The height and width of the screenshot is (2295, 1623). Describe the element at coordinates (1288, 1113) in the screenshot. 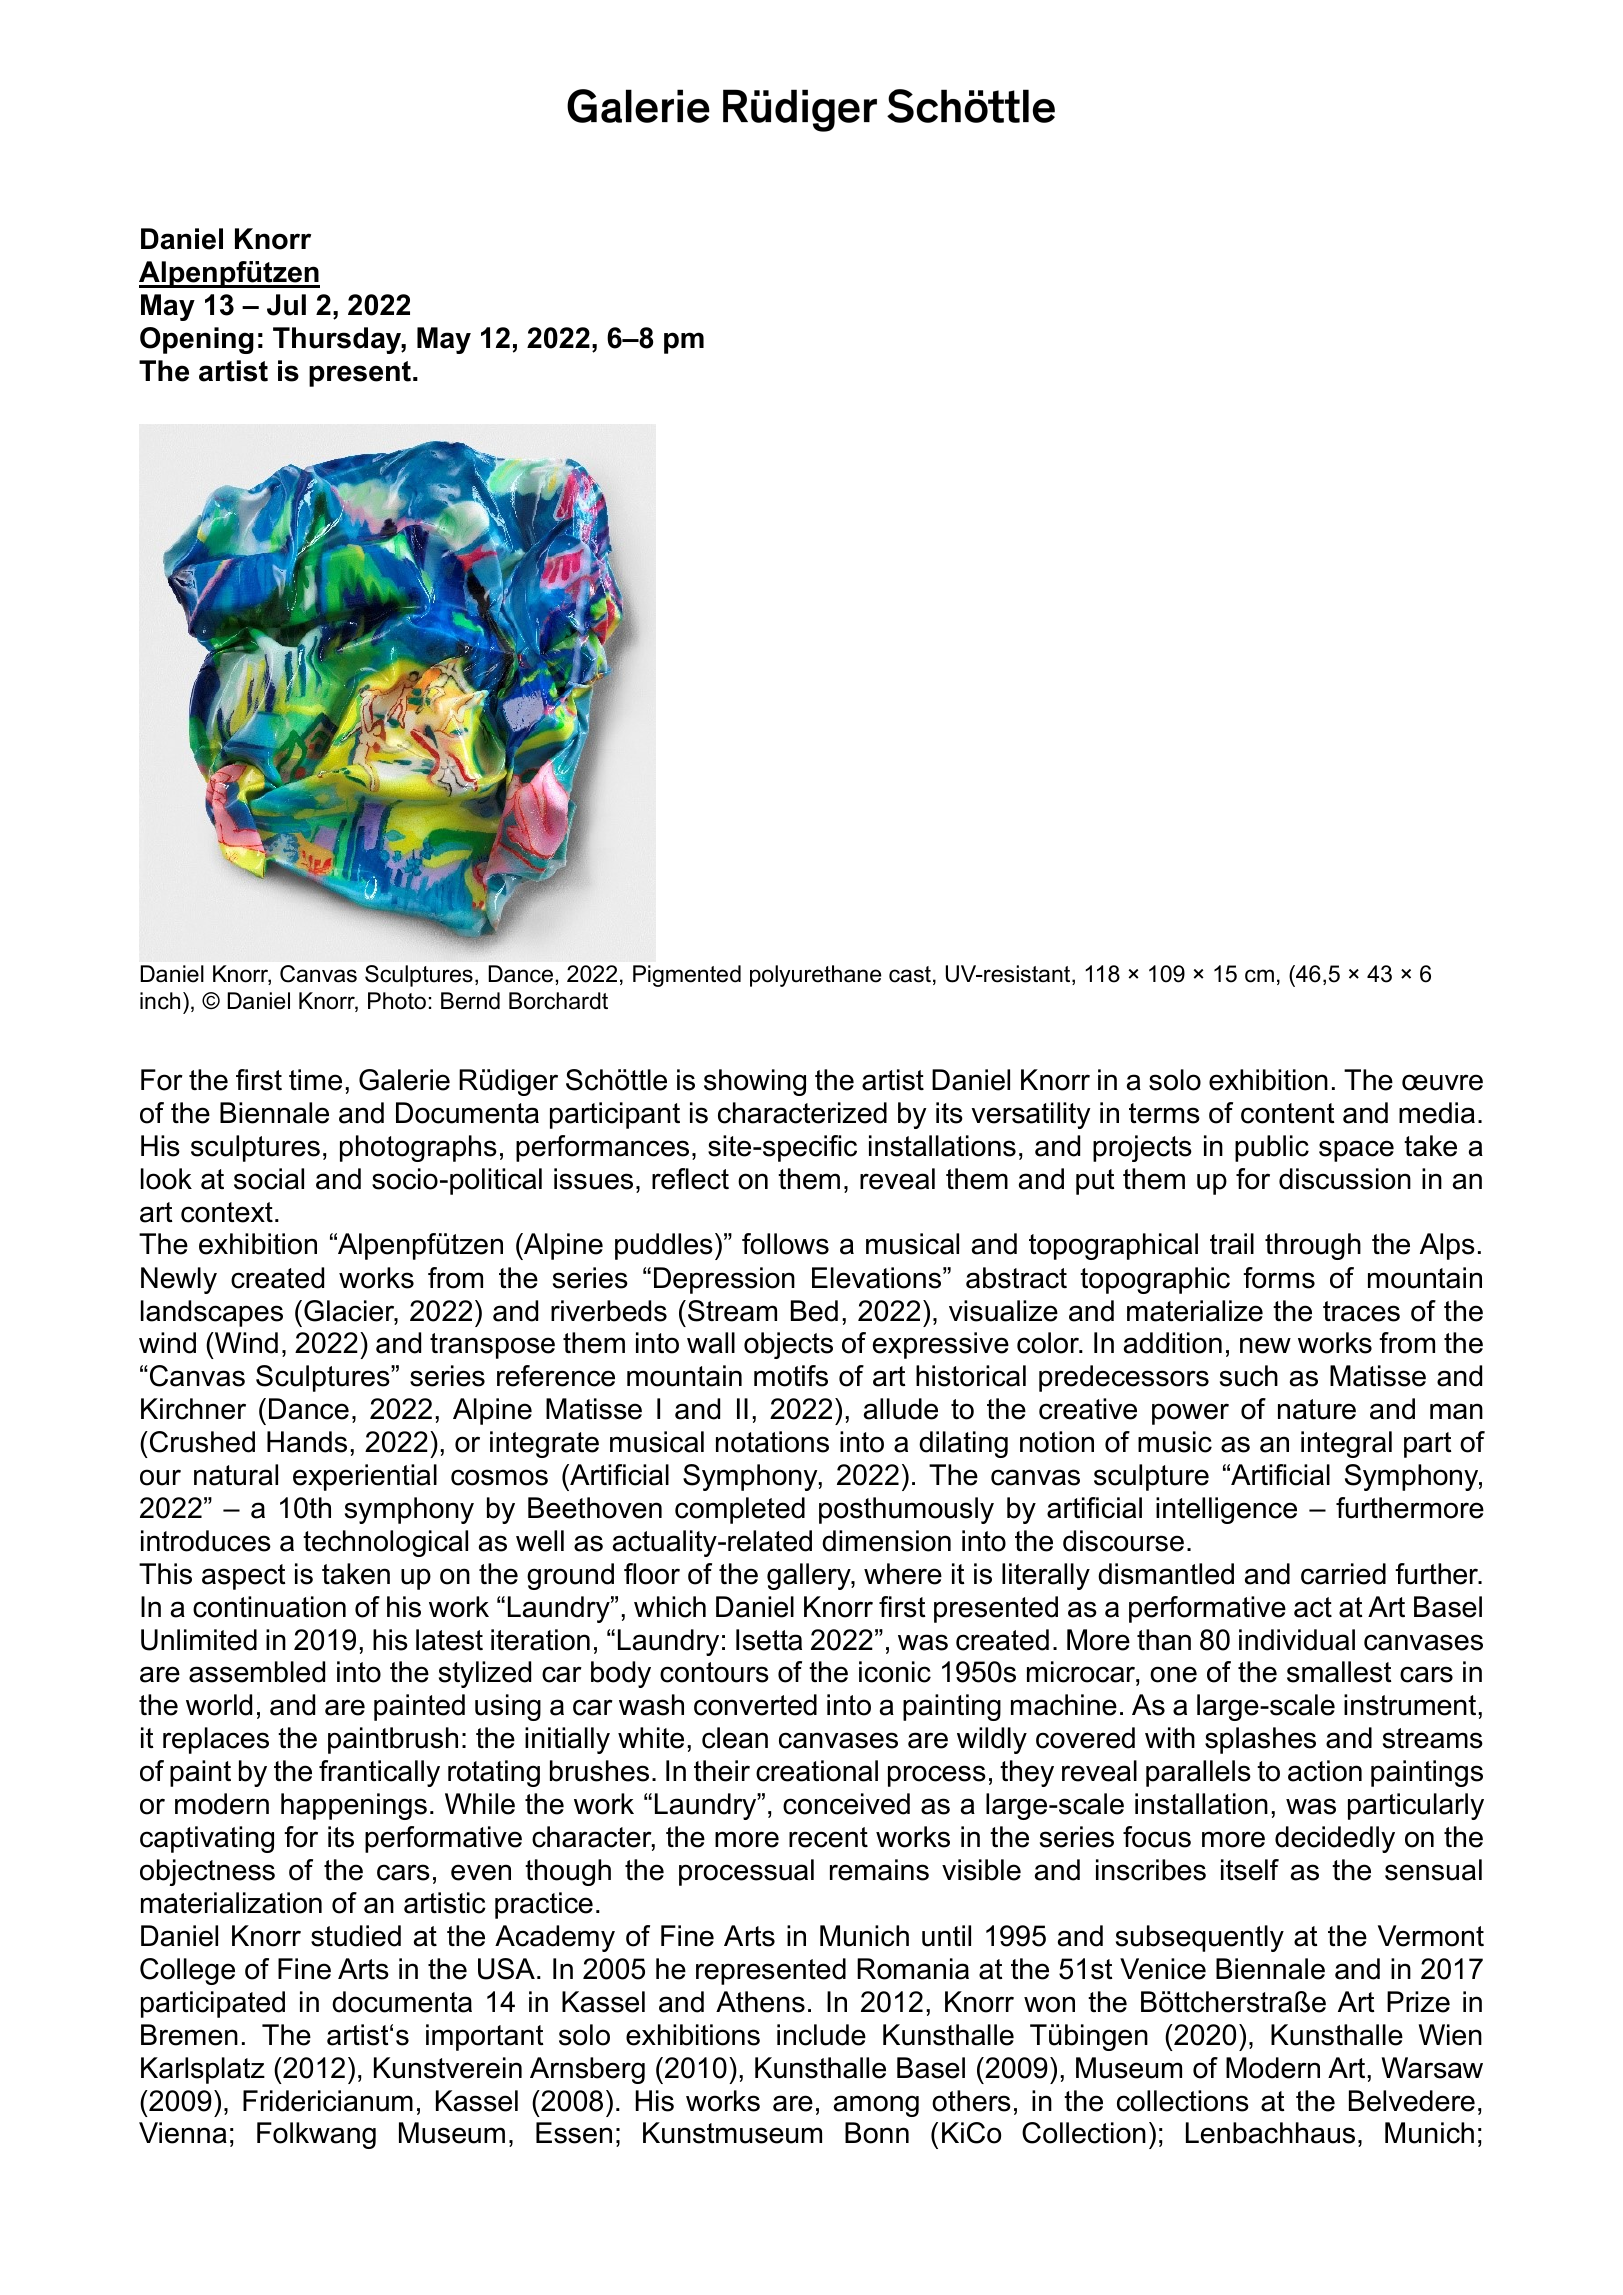

I see `content` at that location.
